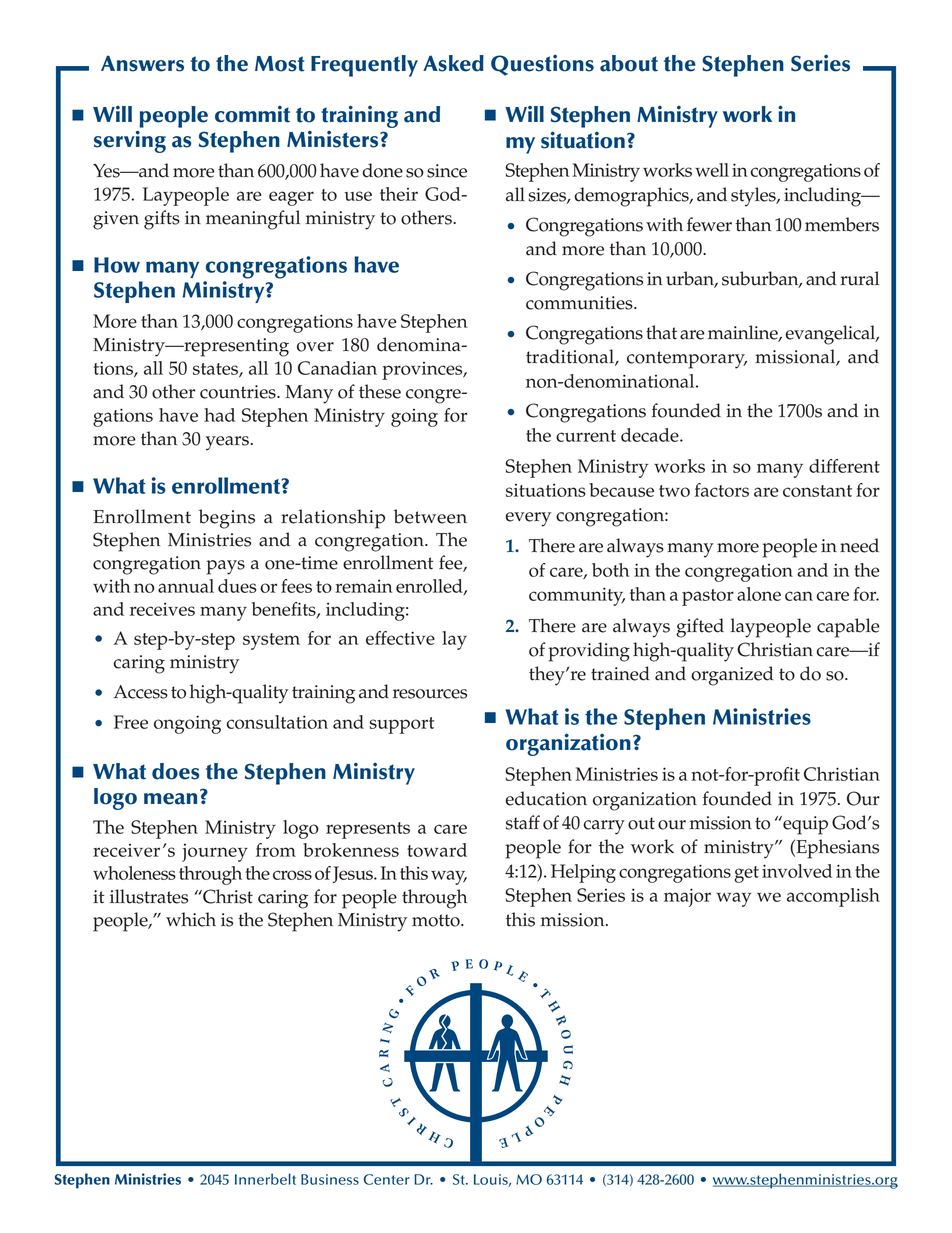 The image size is (952, 1233). Describe the element at coordinates (162, 609) in the document. I see `receives` at that location.
